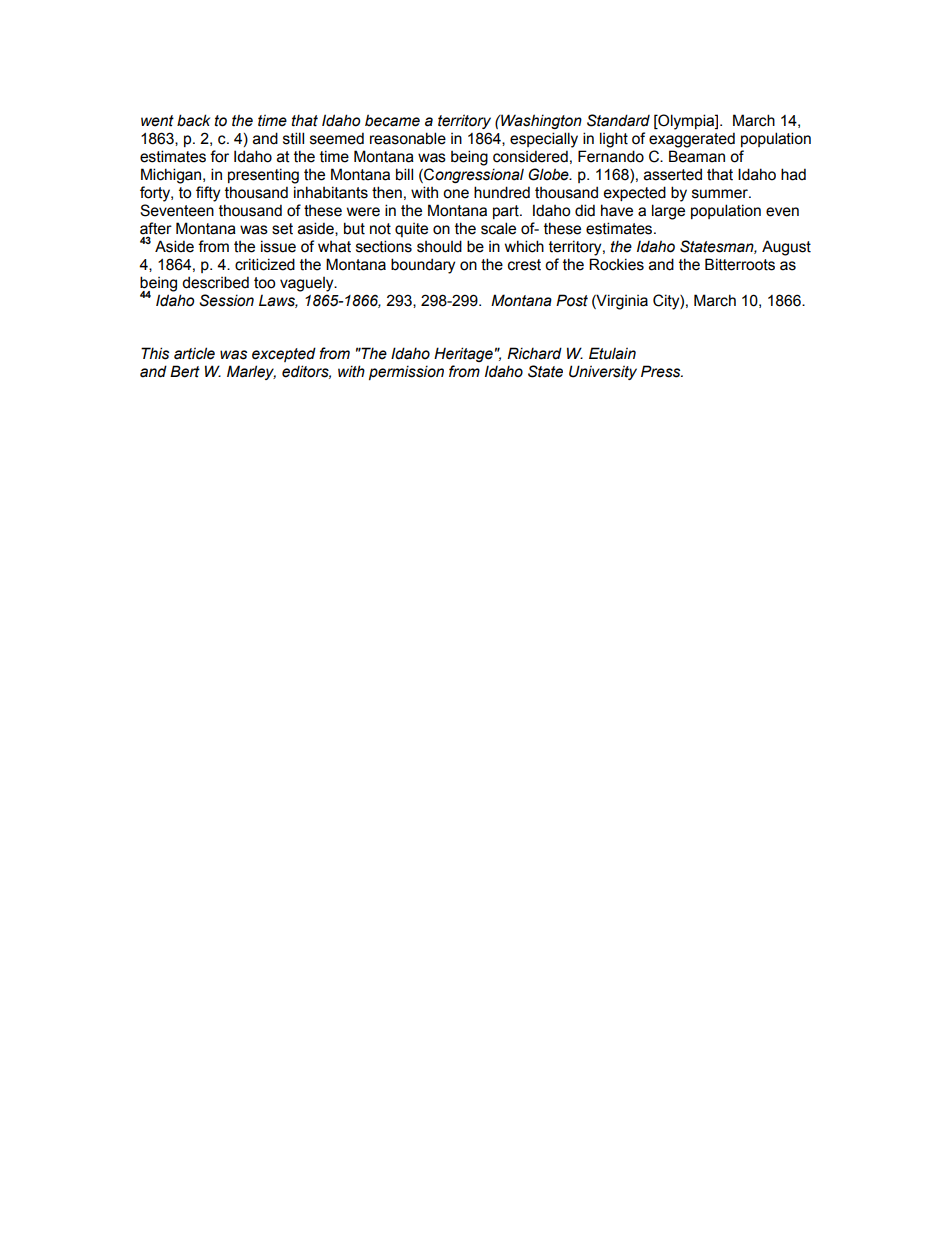 This image has height=1233, width=952. Describe the element at coordinates (251, 372) in the image. I see `Marley` at that location.
